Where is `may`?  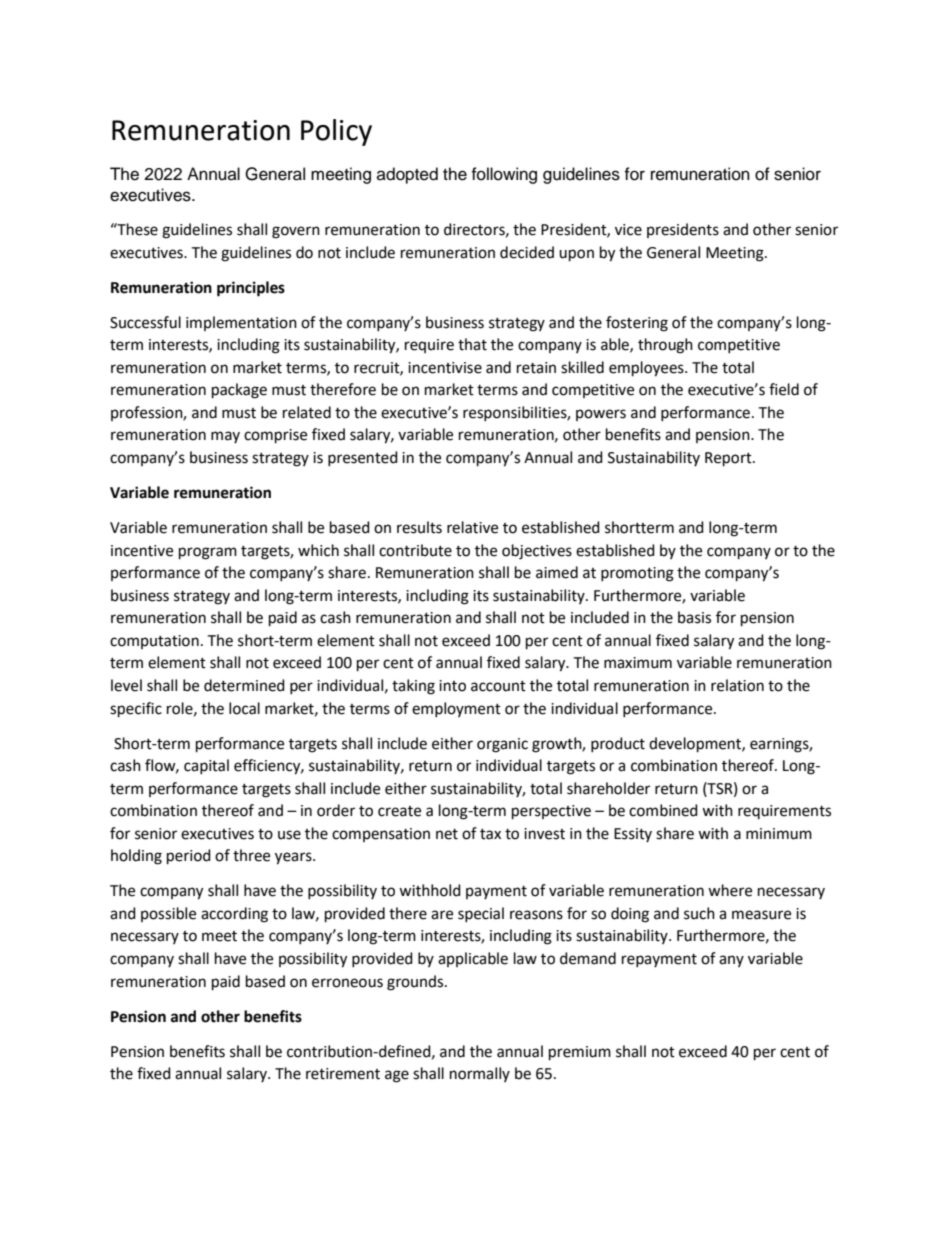 may is located at coordinates (225, 437).
